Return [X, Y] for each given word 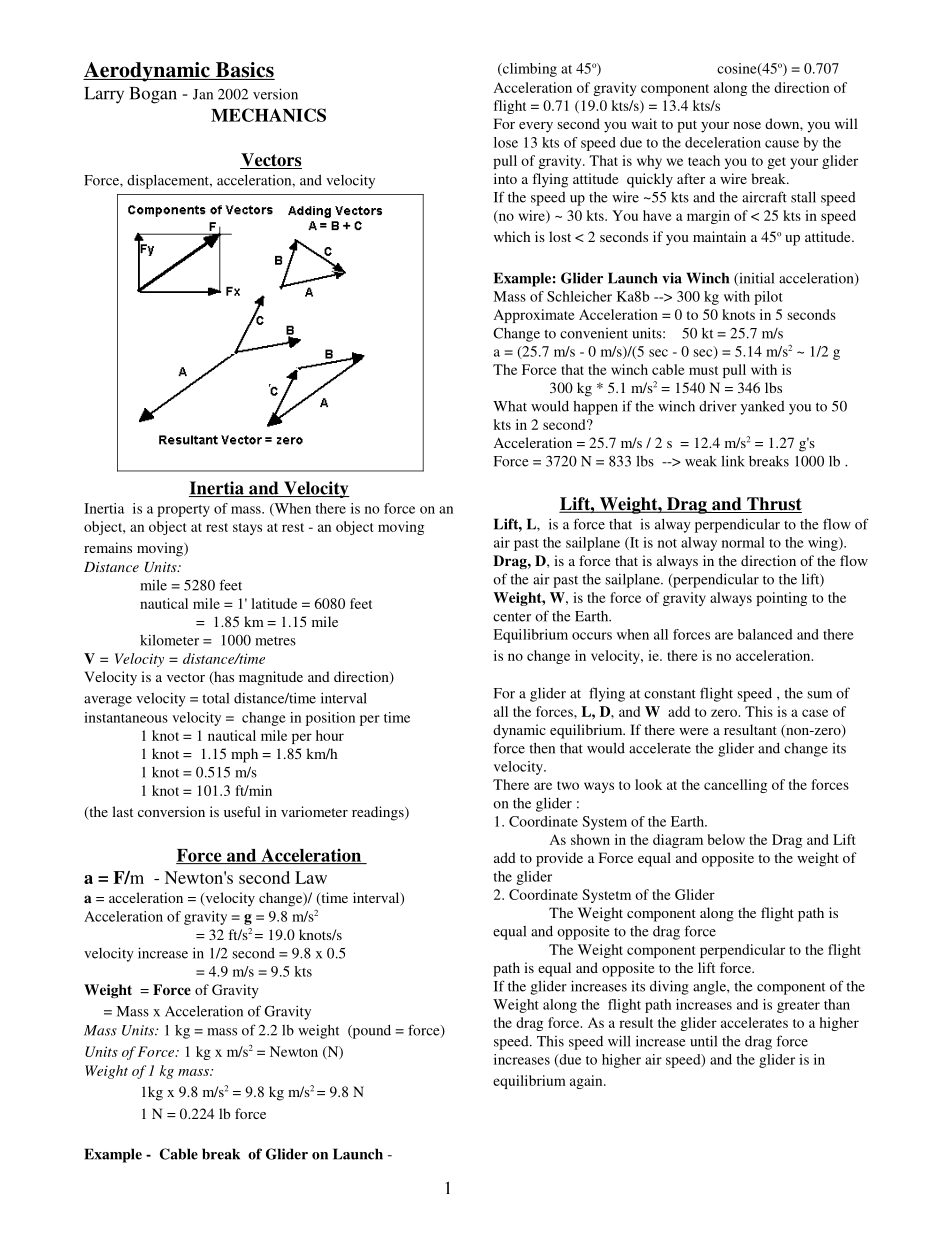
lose [506, 142]
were [693, 731]
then [542, 748]
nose [747, 125]
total [215, 698]
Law [311, 877]
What [510, 406]
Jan [203, 94]
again [587, 1082]
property [183, 511]
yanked [762, 407]
